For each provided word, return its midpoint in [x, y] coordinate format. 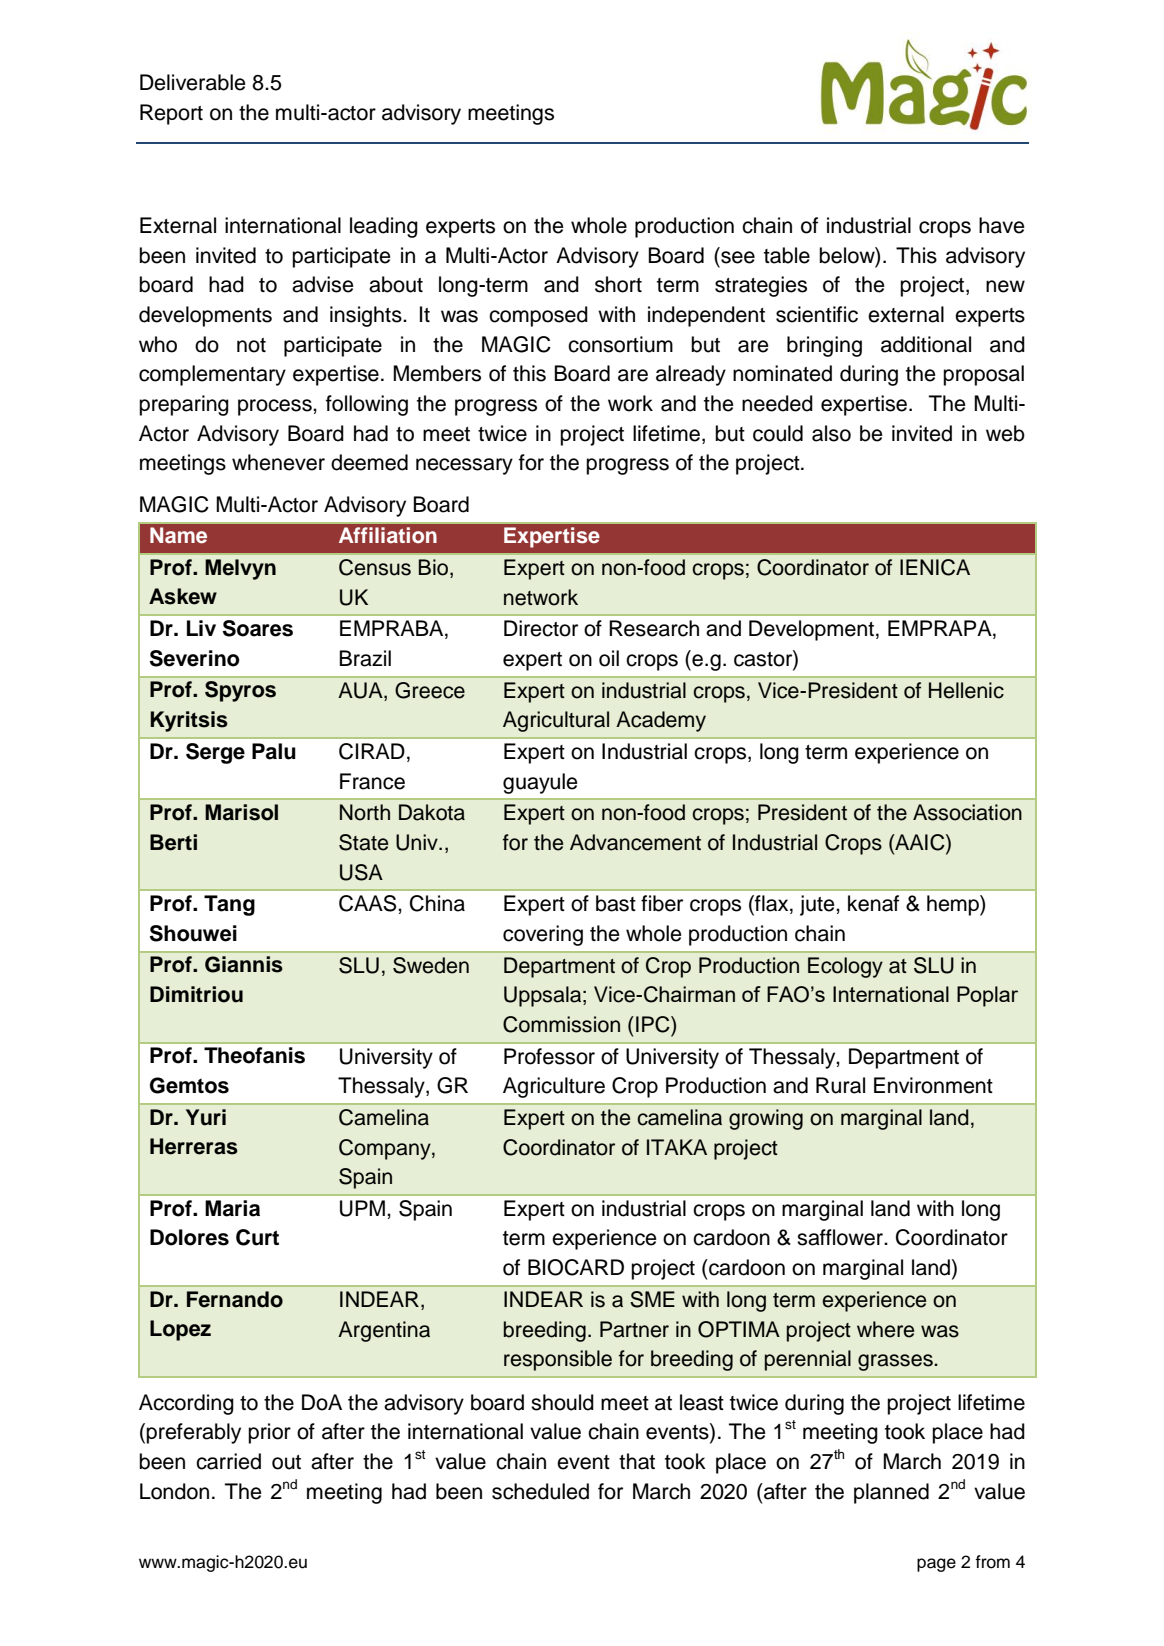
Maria [232, 1208]
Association [967, 812]
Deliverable [193, 82]
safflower [841, 1237]
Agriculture [554, 1087]
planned [891, 1493]
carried [228, 1461]
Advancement [635, 842]
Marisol [241, 812]
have [1002, 225]
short [618, 284]
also [831, 433]
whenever [278, 462]
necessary [464, 466]
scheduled [540, 1491]
